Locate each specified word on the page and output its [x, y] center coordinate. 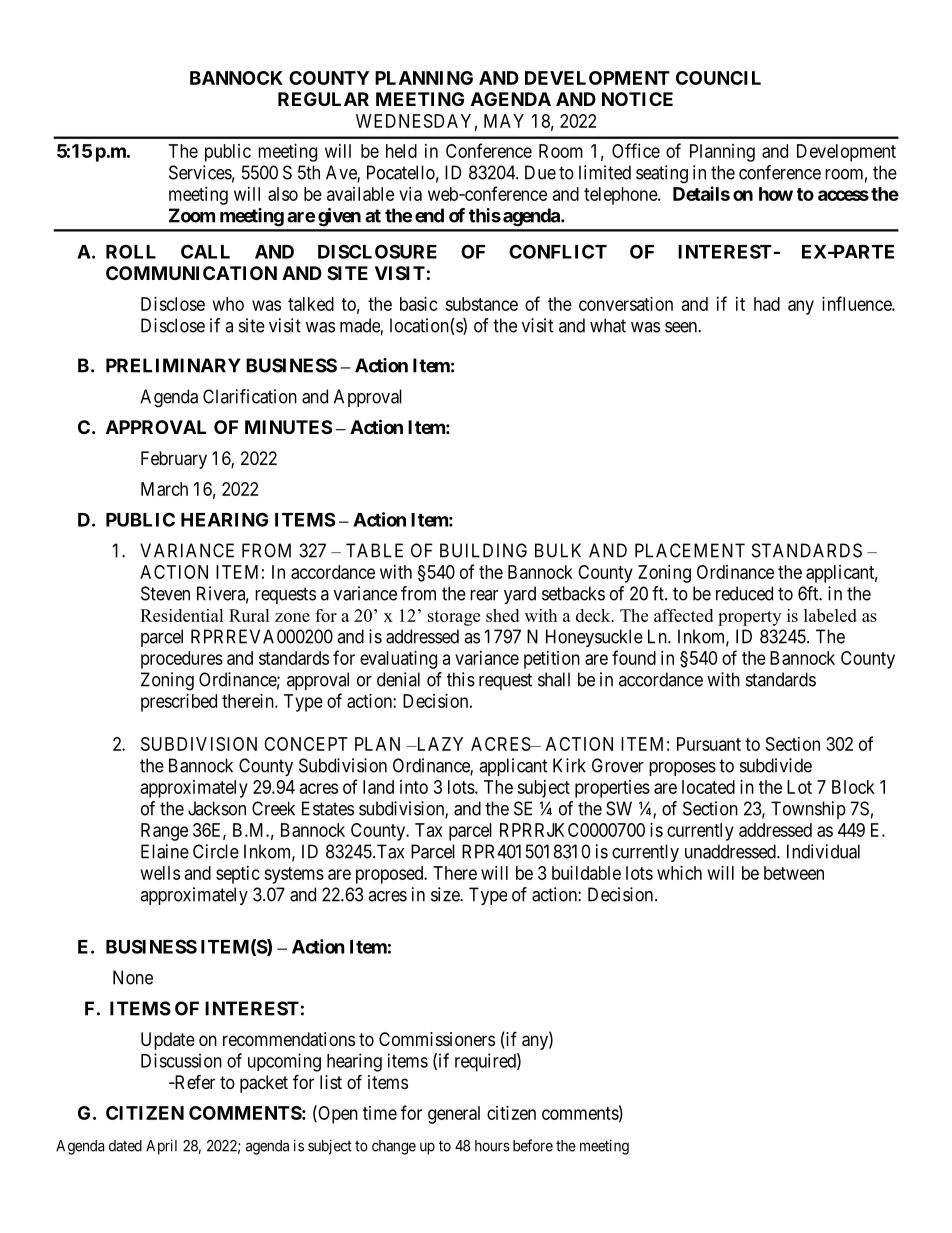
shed [502, 615]
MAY [504, 121]
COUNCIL [718, 78]
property [749, 618]
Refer [193, 1081]
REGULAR [323, 99]
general [454, 1115]
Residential [182, 615]
